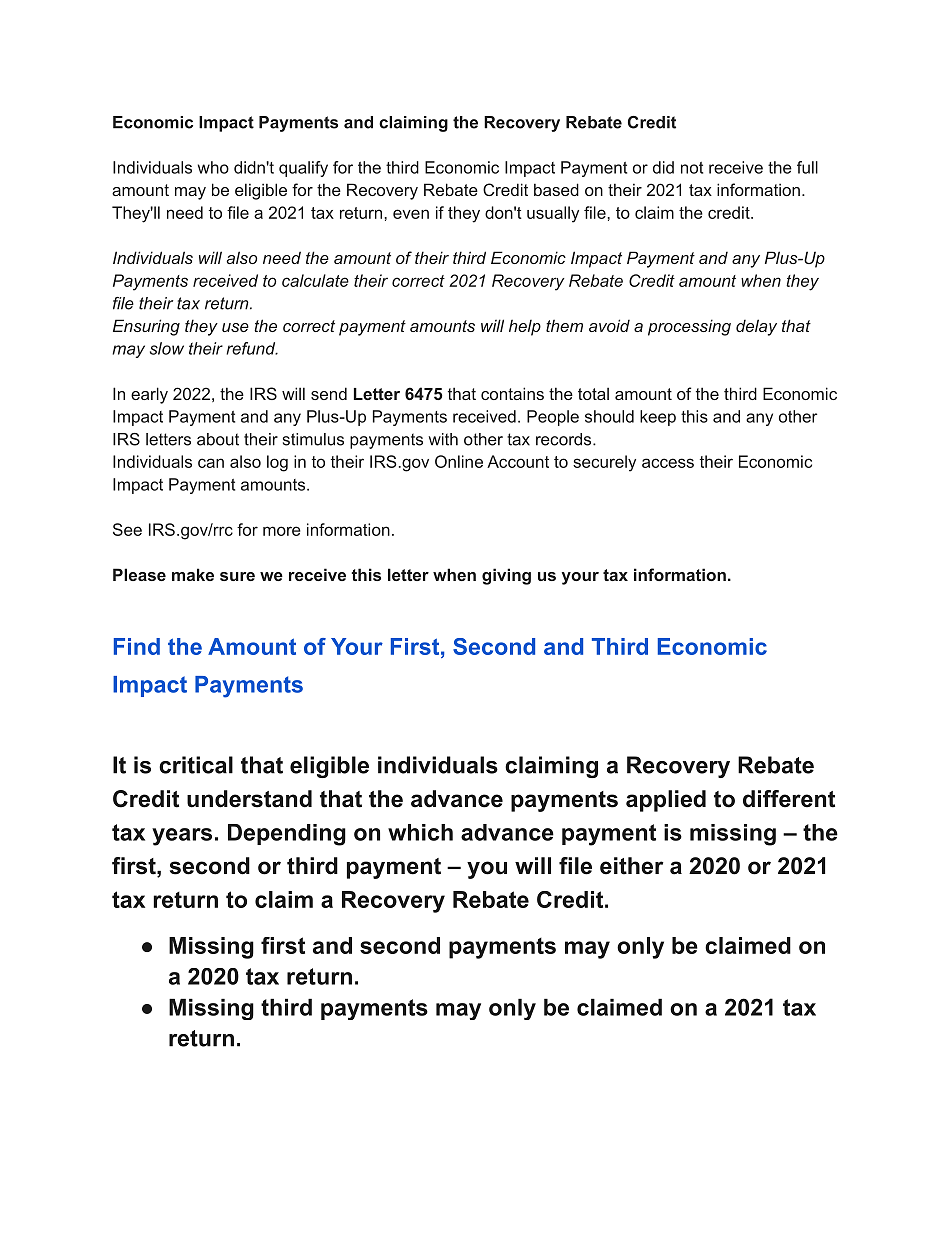  What do you see at coordinates (668, 463) in the screenshot?
I see `access` at bounding box center [668, 463].
